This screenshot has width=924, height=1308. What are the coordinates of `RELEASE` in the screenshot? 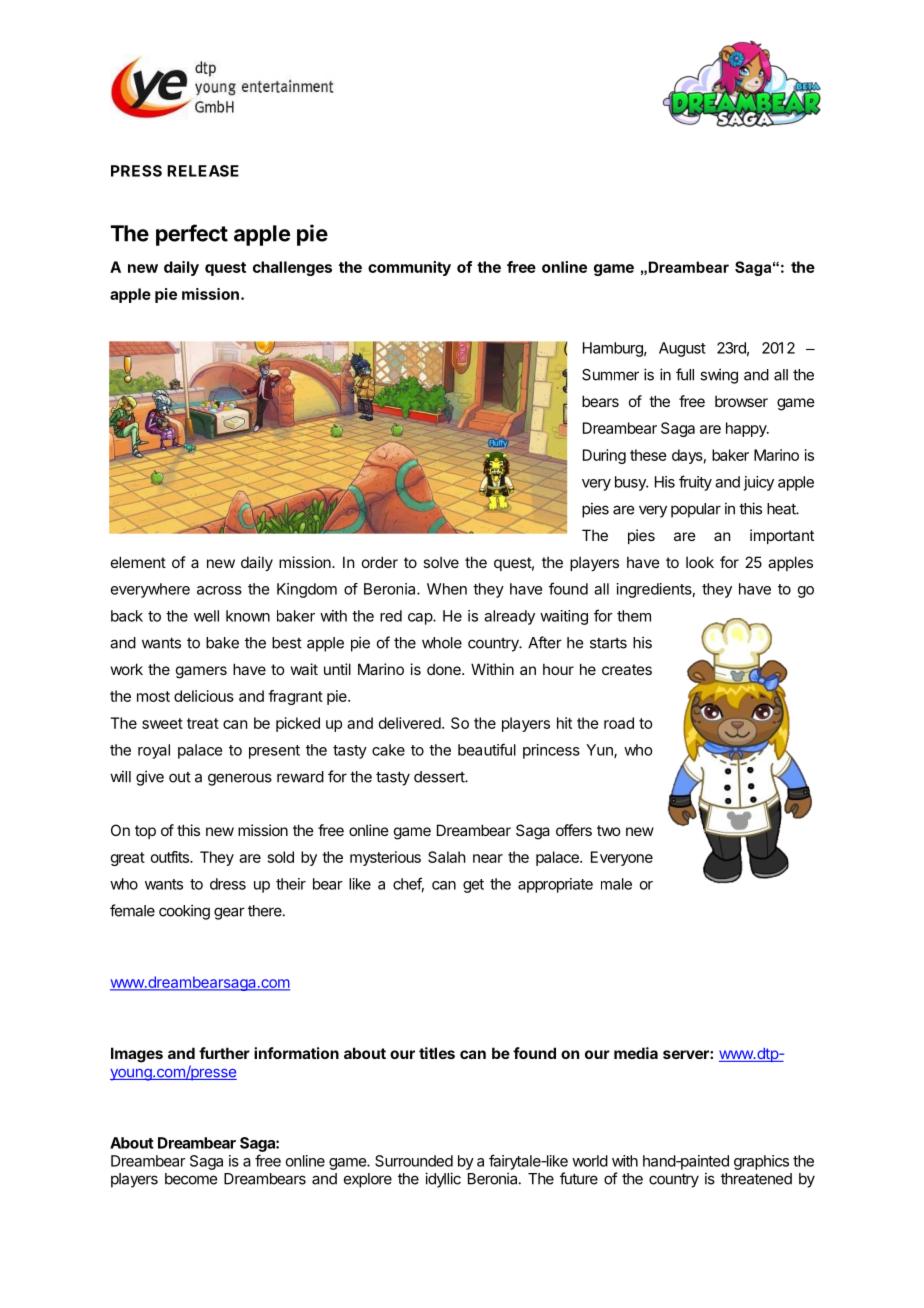 It's located at (203, 171).
